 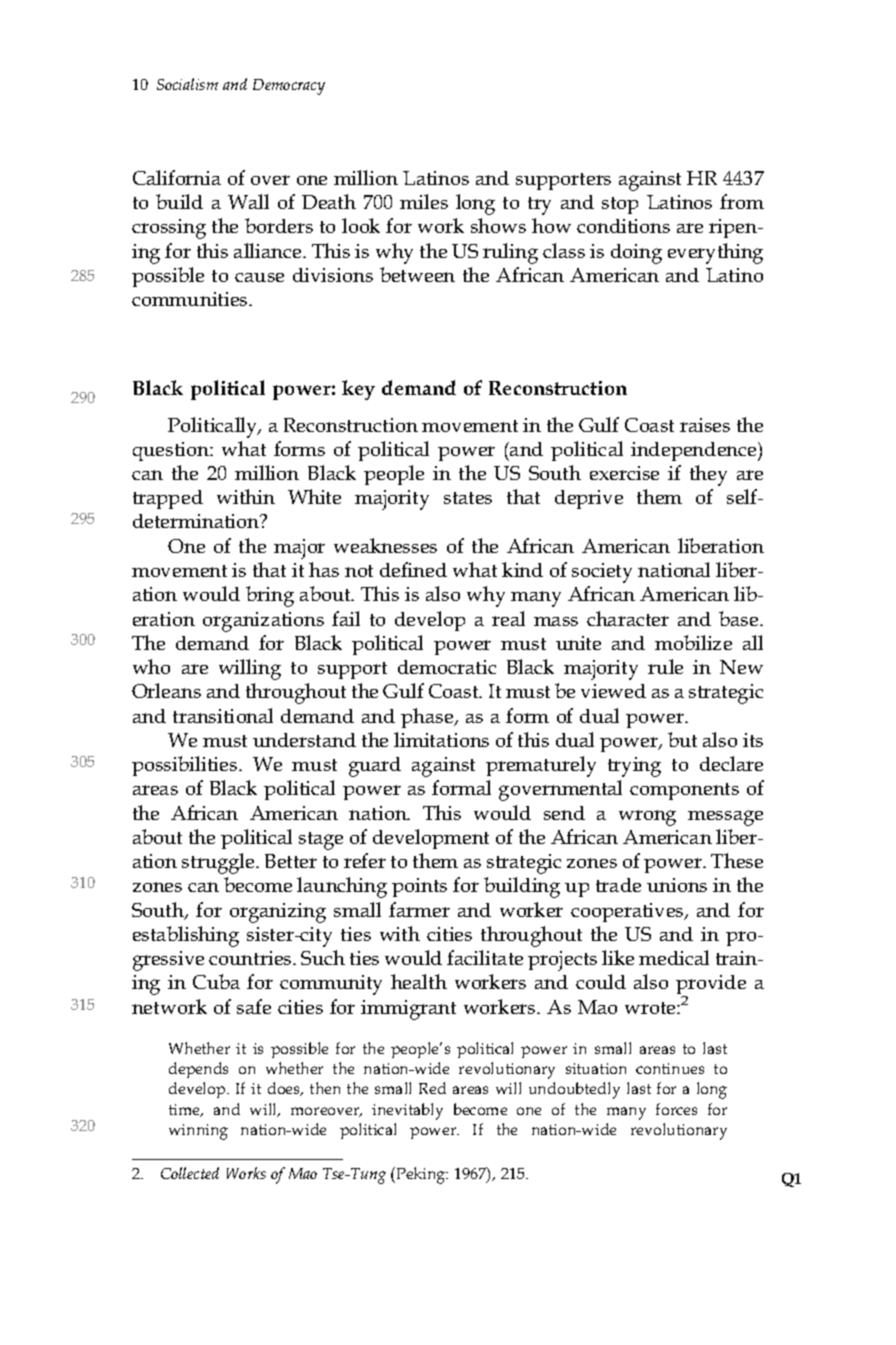 What do you see at coordinates (270, 596) in the screenshot?
I see `bring` at bounding box center [270, 596].
